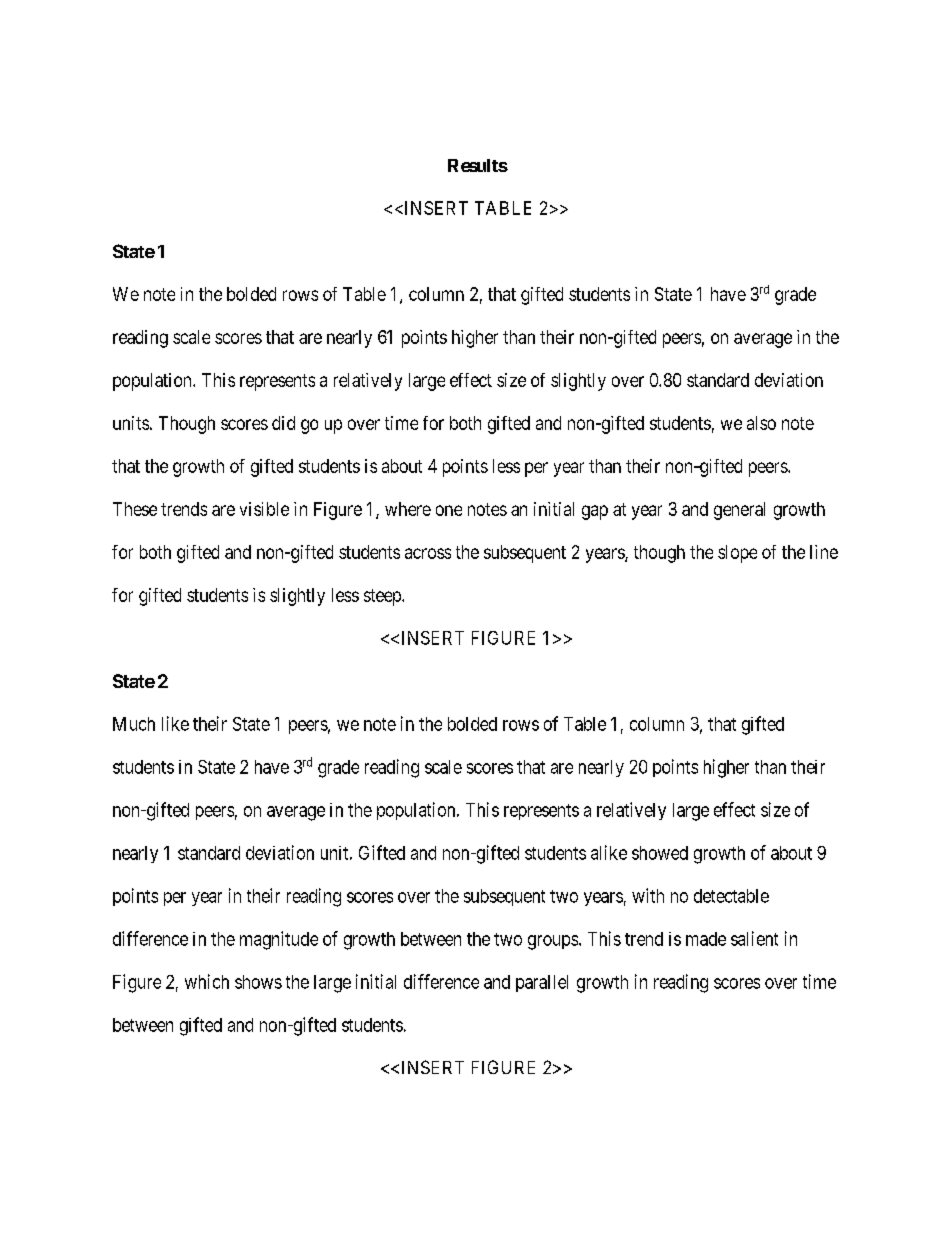 The width and height of the image is (952, 1233). I want to click on showed, so click(660, 853).
